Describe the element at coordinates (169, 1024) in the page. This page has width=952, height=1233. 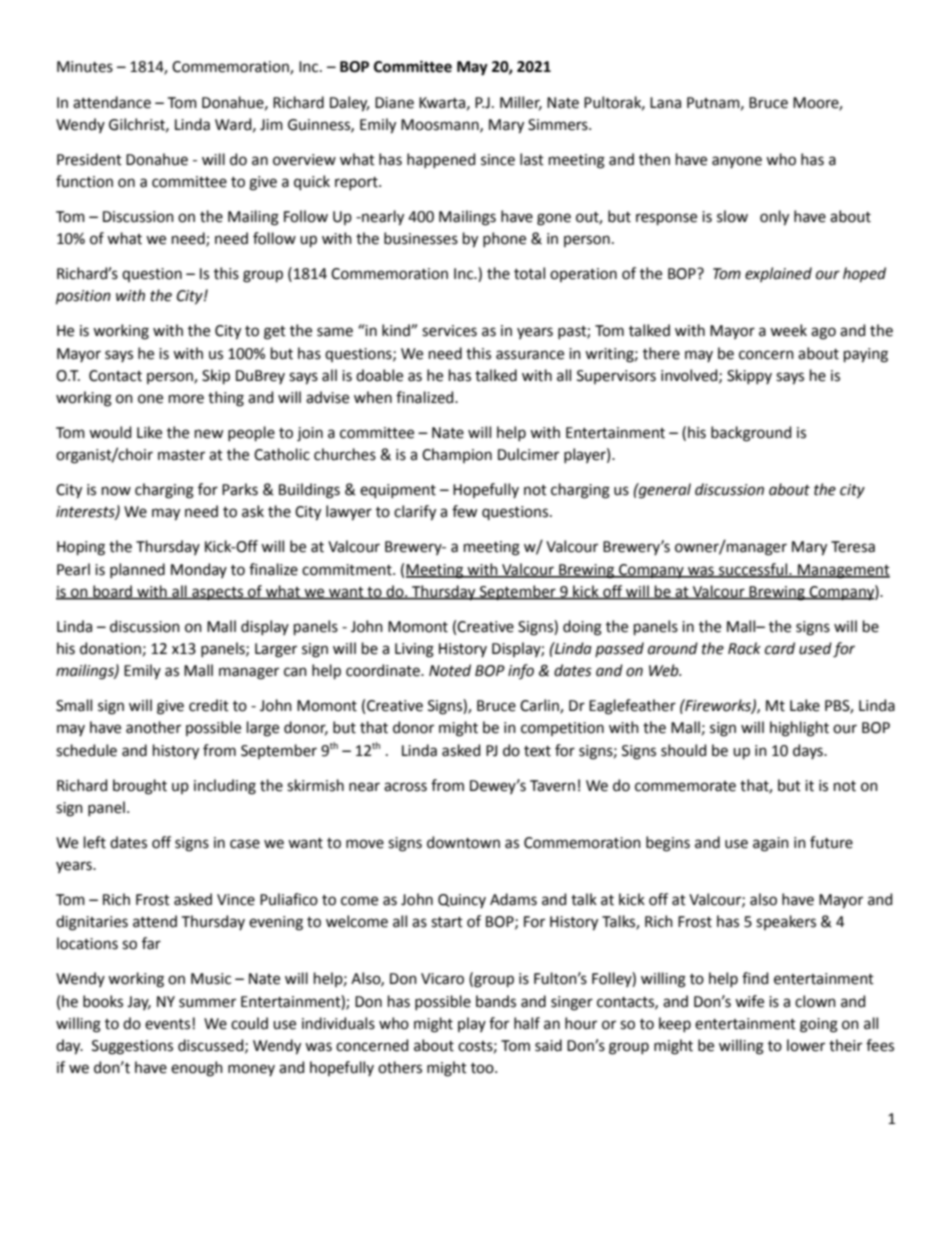
I see `events` at that location.
